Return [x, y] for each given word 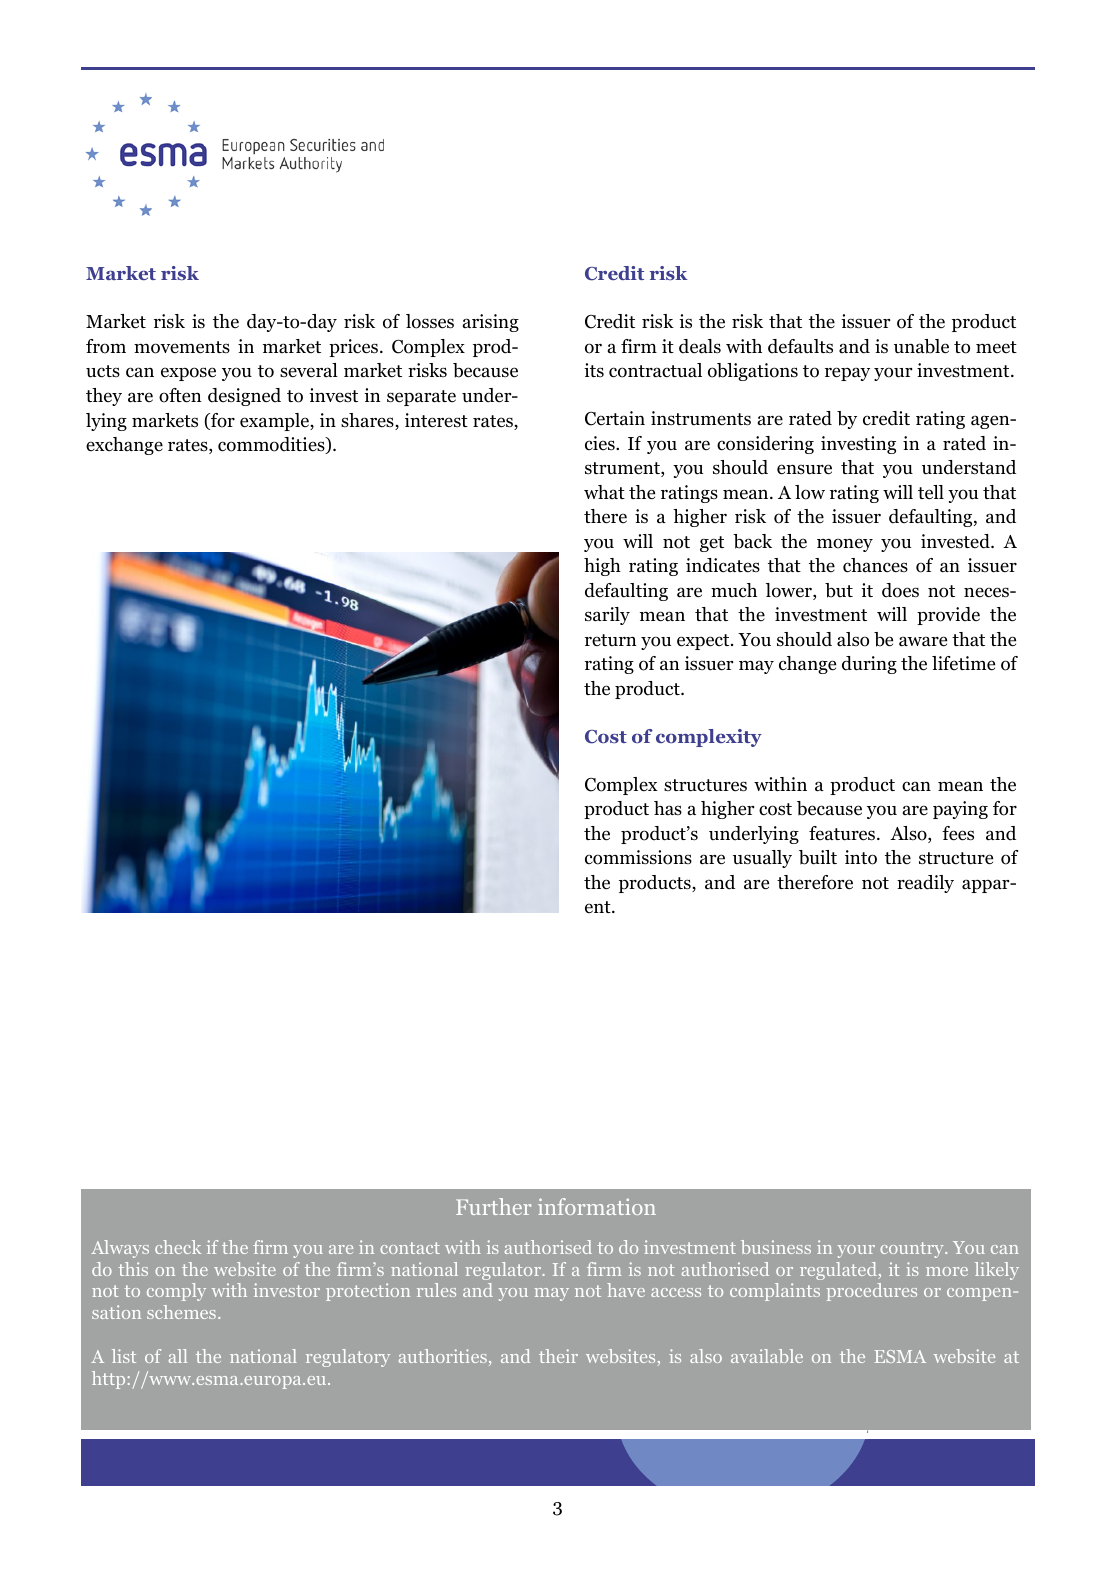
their [558, 1356]
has [668, 808]
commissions [638, 857]
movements [182, 347]
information [597, 1206]
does [900, 590]
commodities [272, 445]
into [861, 857]
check [178, 1247]
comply [176, 1292]
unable [921, 346]
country [913, 1250]
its [594, 370]
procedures [872, 1292]
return [611, 640]
